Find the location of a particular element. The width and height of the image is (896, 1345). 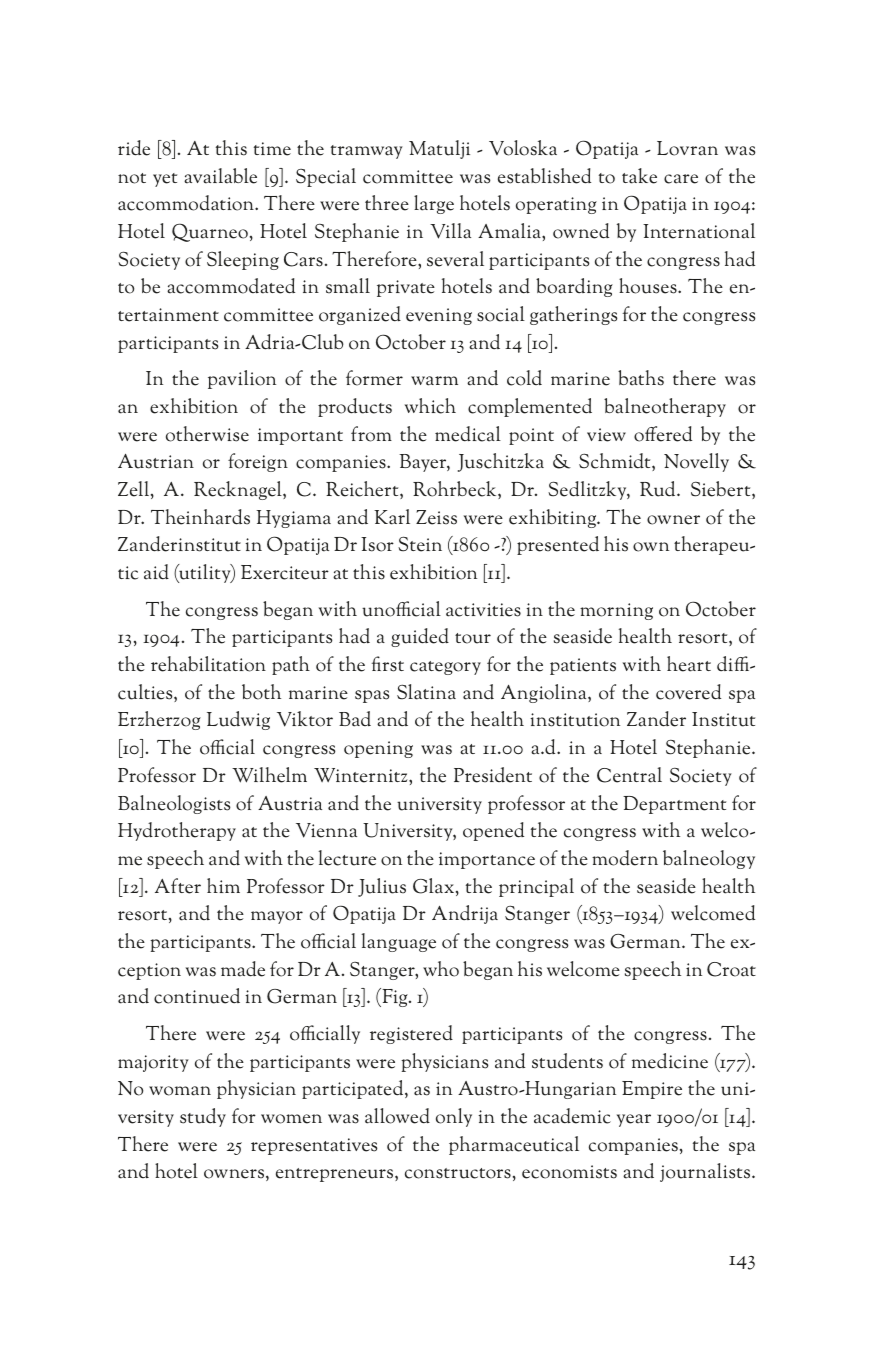

woman is located at coordinates (180, 1091).
